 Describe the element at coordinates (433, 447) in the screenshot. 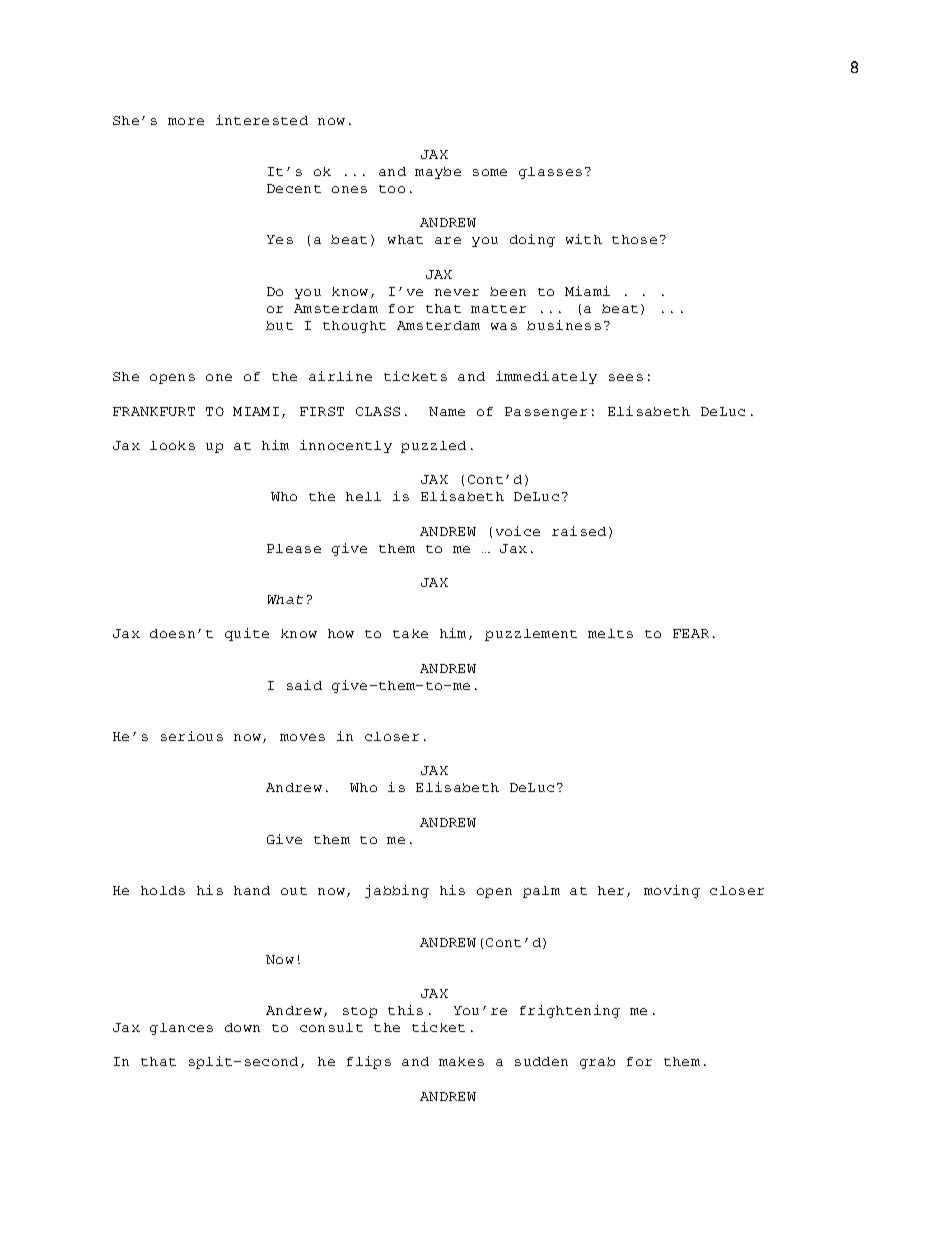

I see `puzzled` at that location.
